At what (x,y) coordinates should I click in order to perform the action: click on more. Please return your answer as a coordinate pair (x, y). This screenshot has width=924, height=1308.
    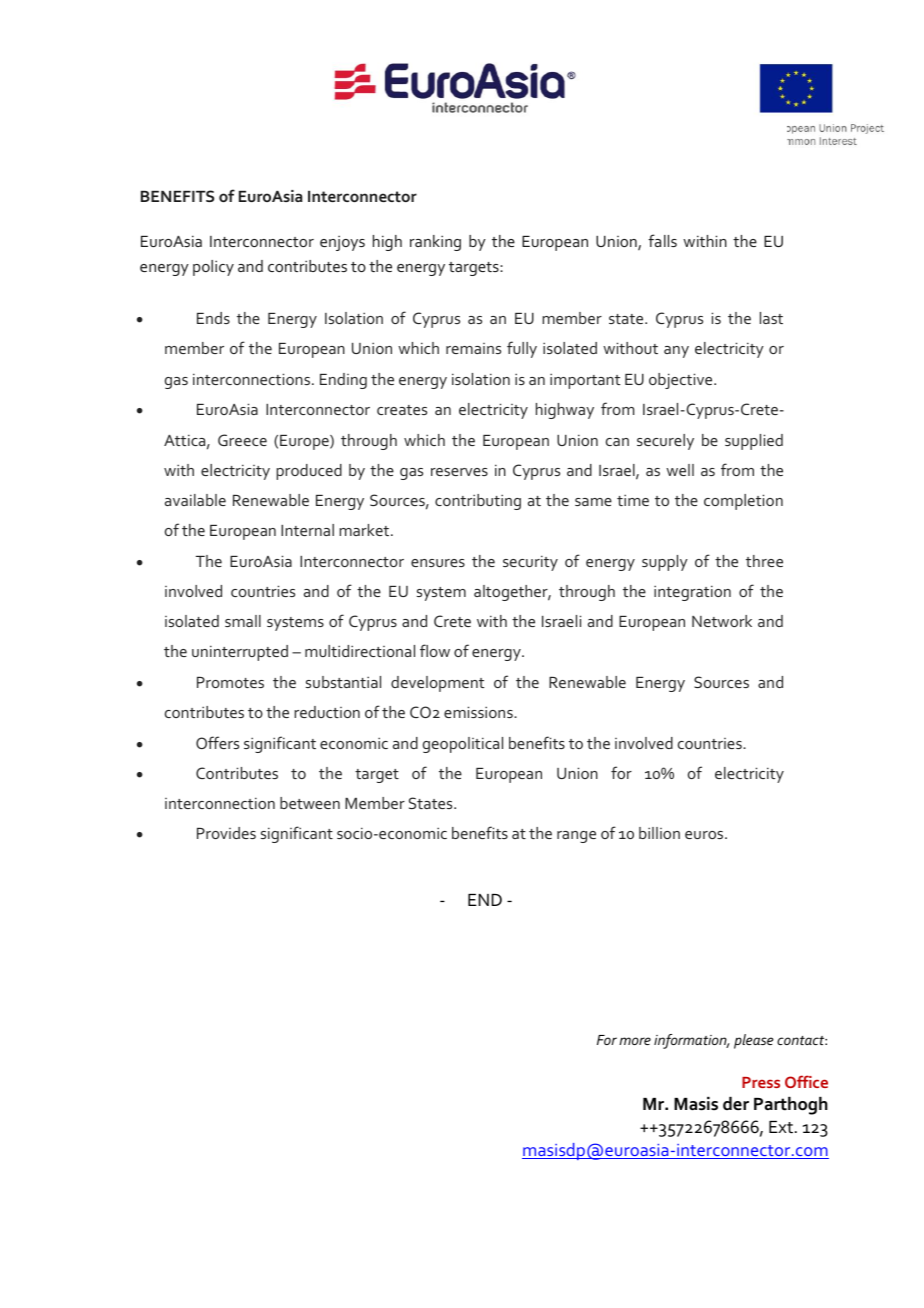
    Looking at the image, I should click on (635, 1041).
